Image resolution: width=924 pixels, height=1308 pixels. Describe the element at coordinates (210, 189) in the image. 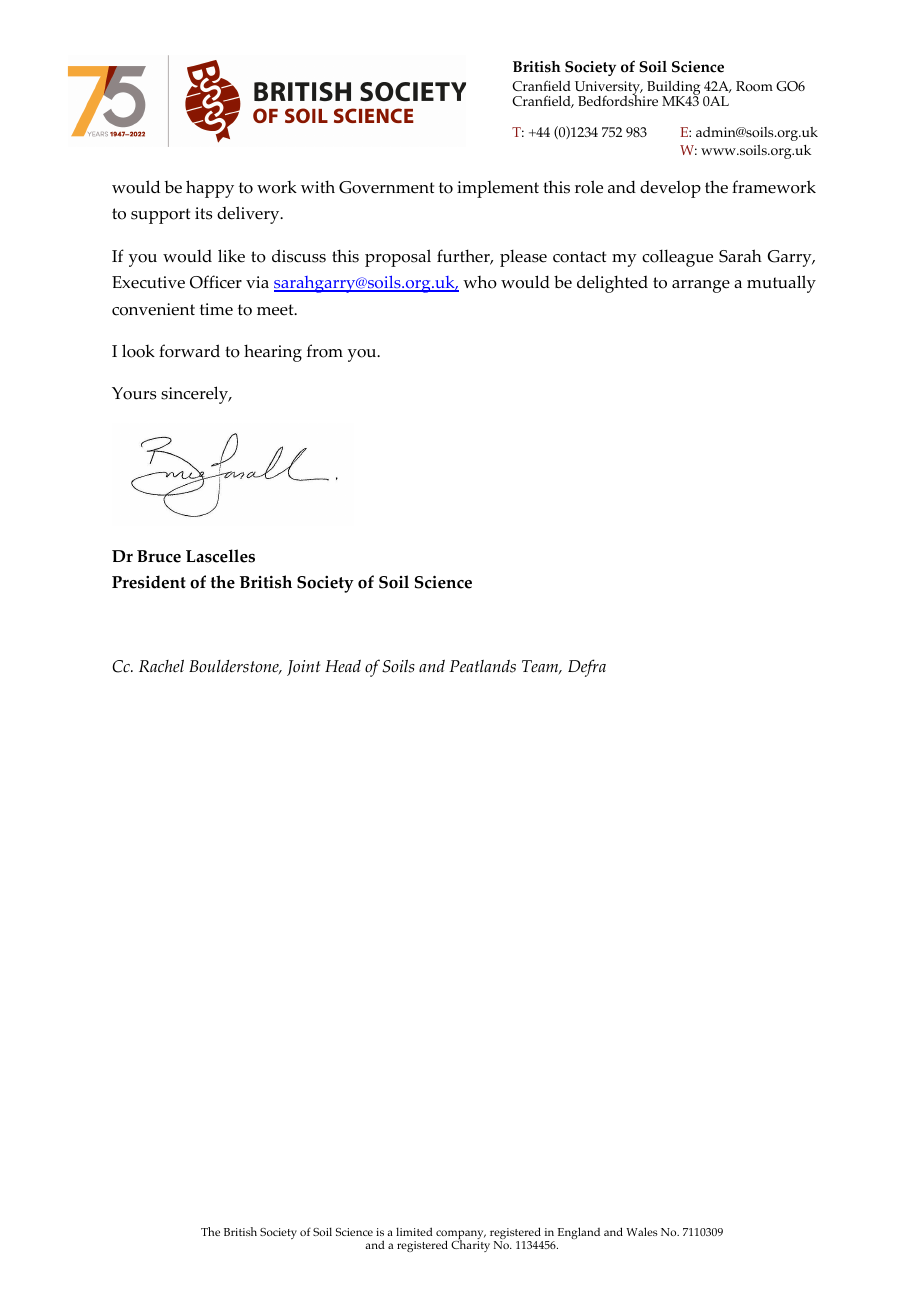

I see `happy` at that location.
